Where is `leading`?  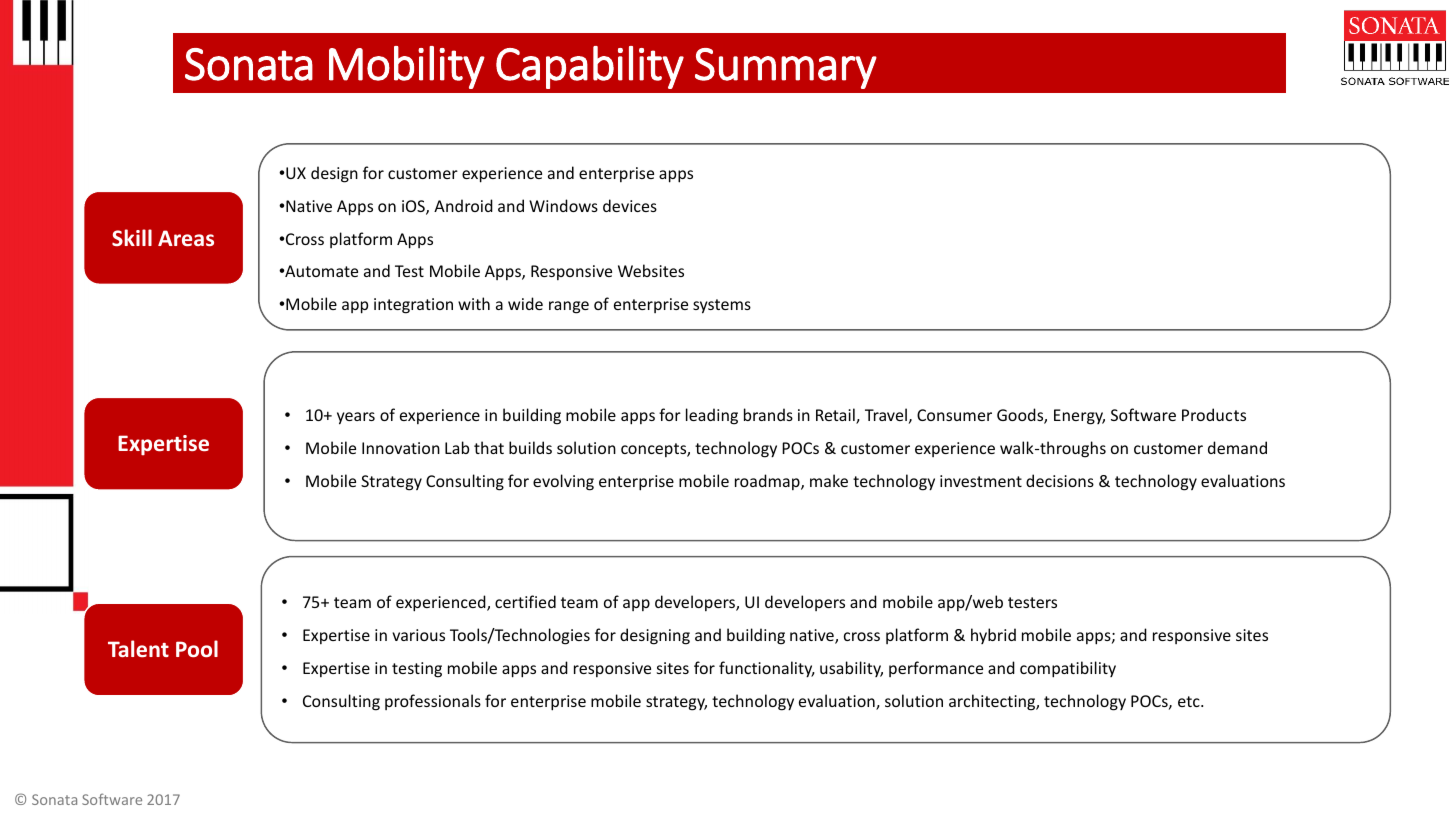 leading is located at coordinates (712, 416).
